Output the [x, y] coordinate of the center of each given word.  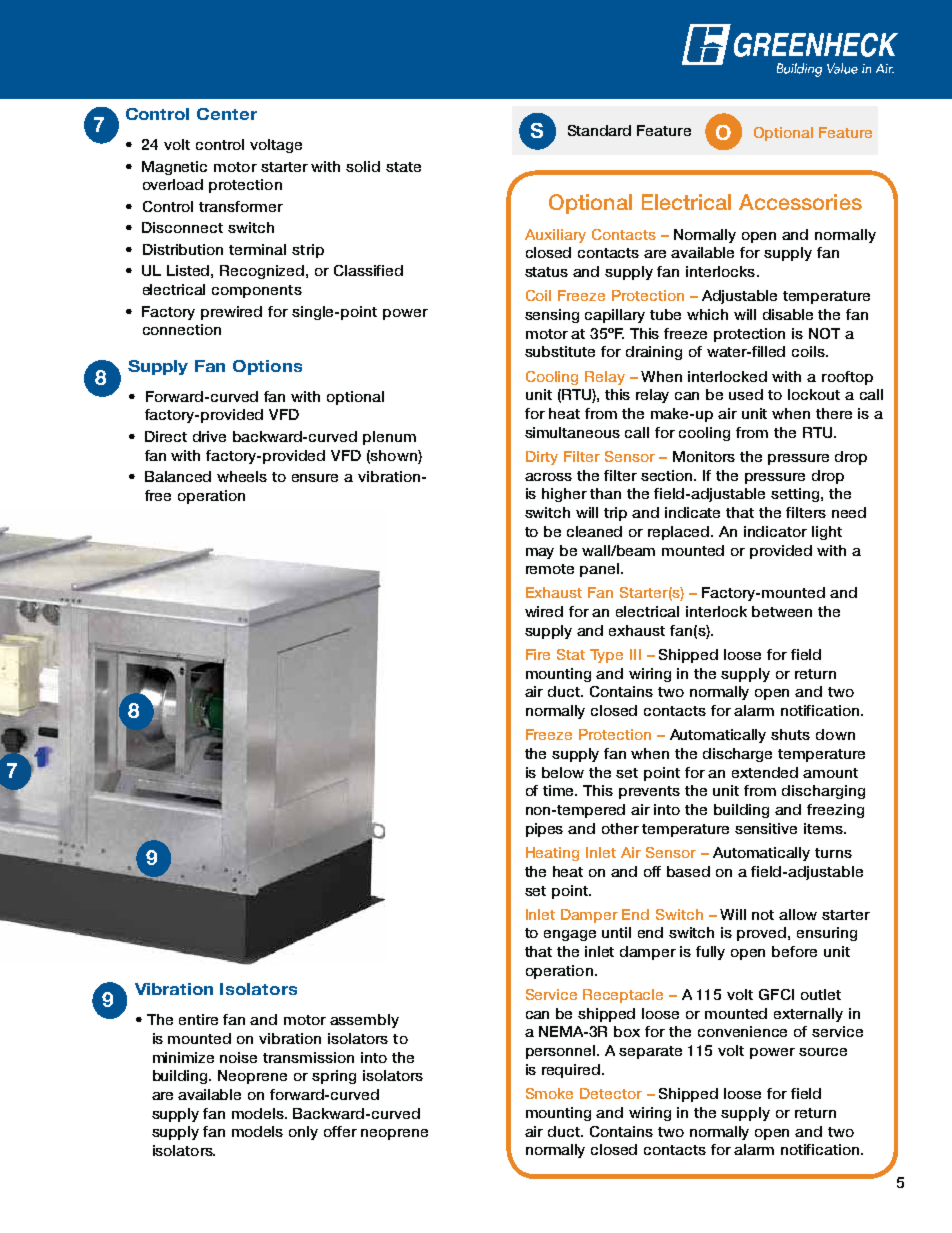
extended [765, 772]
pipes [544, 830]
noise [238, 1057]
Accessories [800, 202]
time [560, 790]
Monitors [704, 456]
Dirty [542, 458]
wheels [242, 476]
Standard [599, 130]
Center [227, 114]
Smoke [549, 1093]
